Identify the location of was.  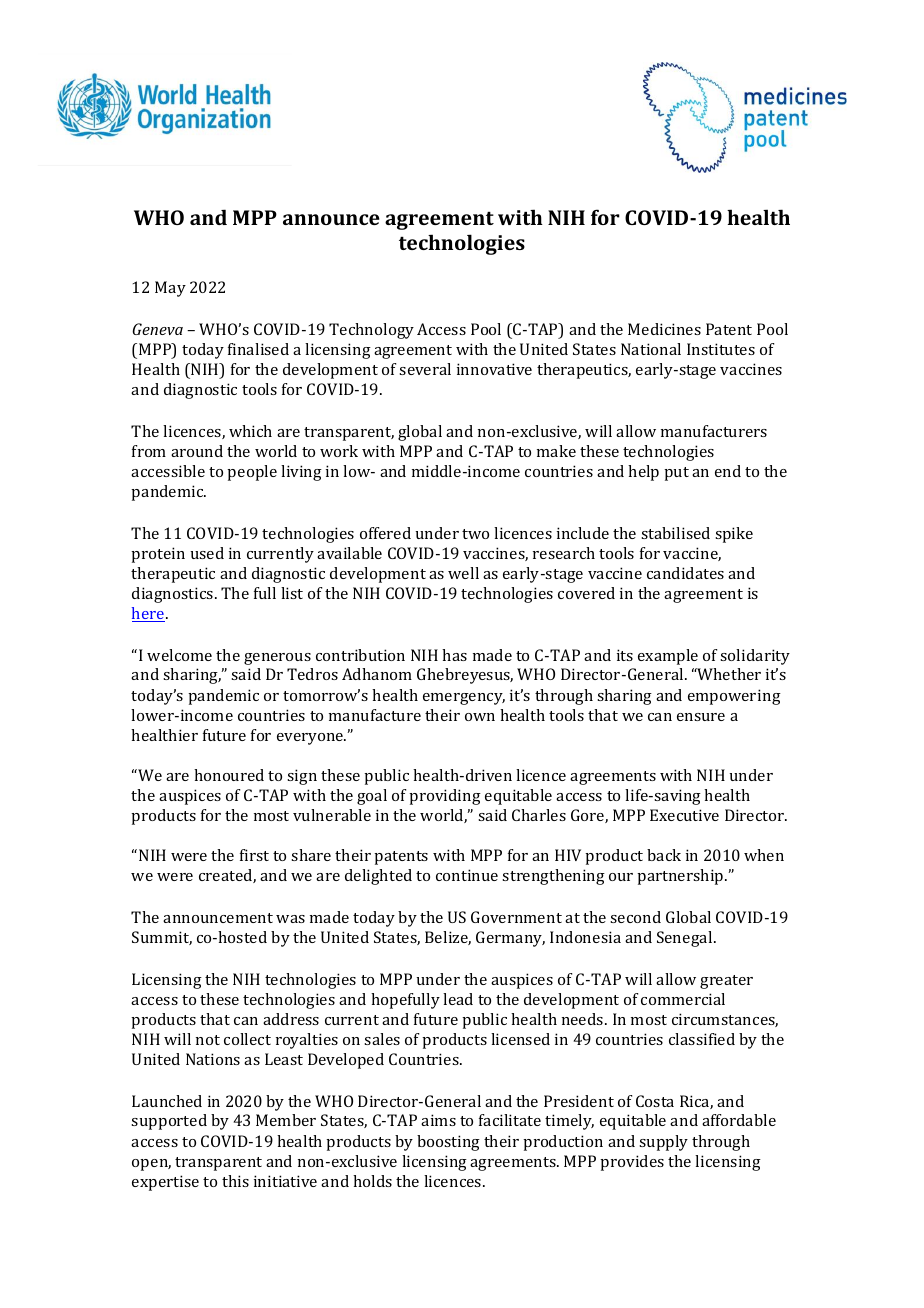
(290, 919).
